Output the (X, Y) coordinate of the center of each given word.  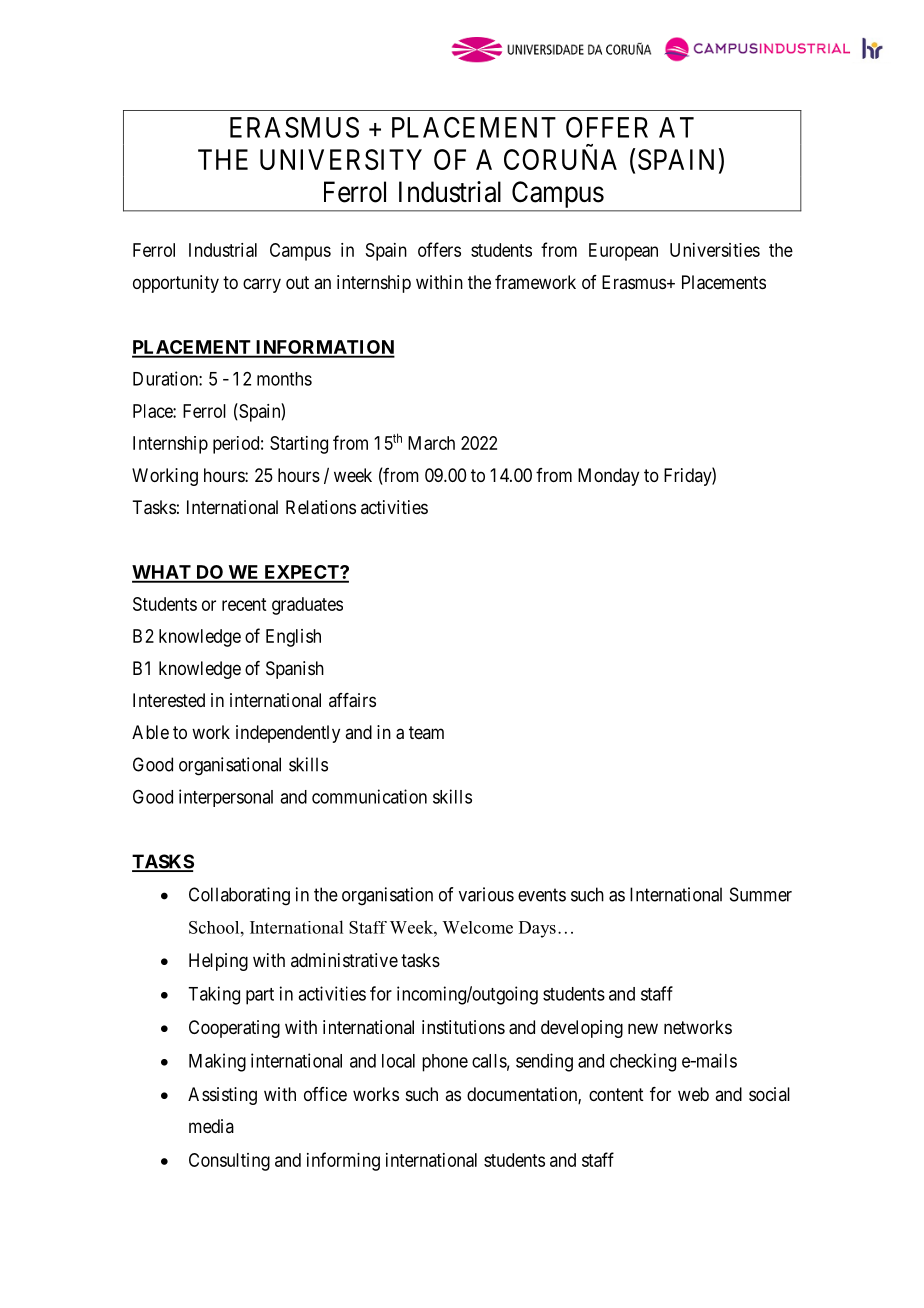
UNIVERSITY (341, 159)
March (431, 443)
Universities (715, 250)
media (211, 1126)
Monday (608, 477)
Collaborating (239, 896)
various (486, 894)
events (542, 895)
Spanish (295, 670)
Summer (761, 894)
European (623, 252)
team (426, 732)
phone (445, 1063)
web (693, 1094)
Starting (299, 445)
